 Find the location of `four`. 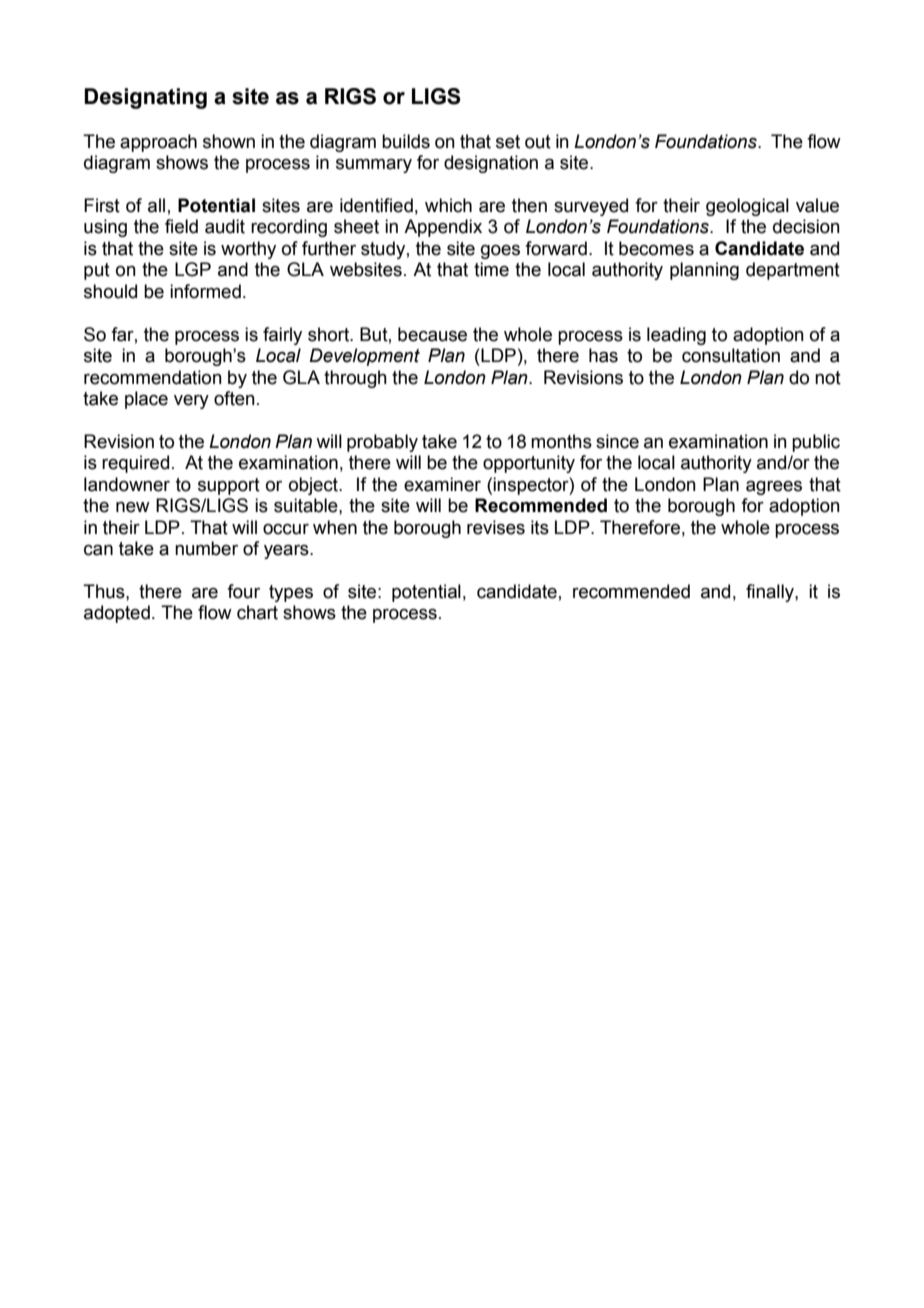

four is located at coordinates (243, 591).
